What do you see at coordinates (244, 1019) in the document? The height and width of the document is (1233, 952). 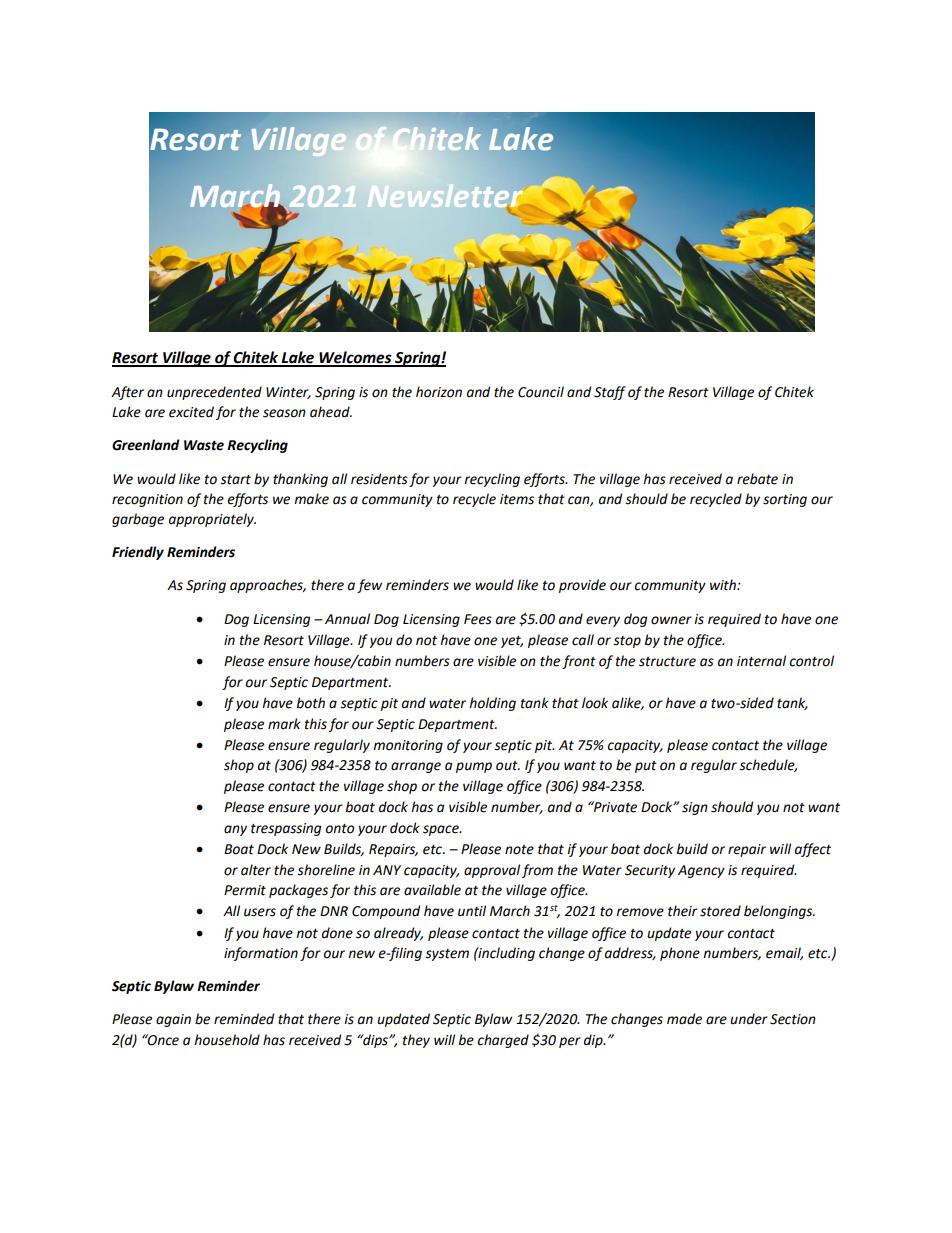 I see `reminded` at bounding box center [244, 1019].
